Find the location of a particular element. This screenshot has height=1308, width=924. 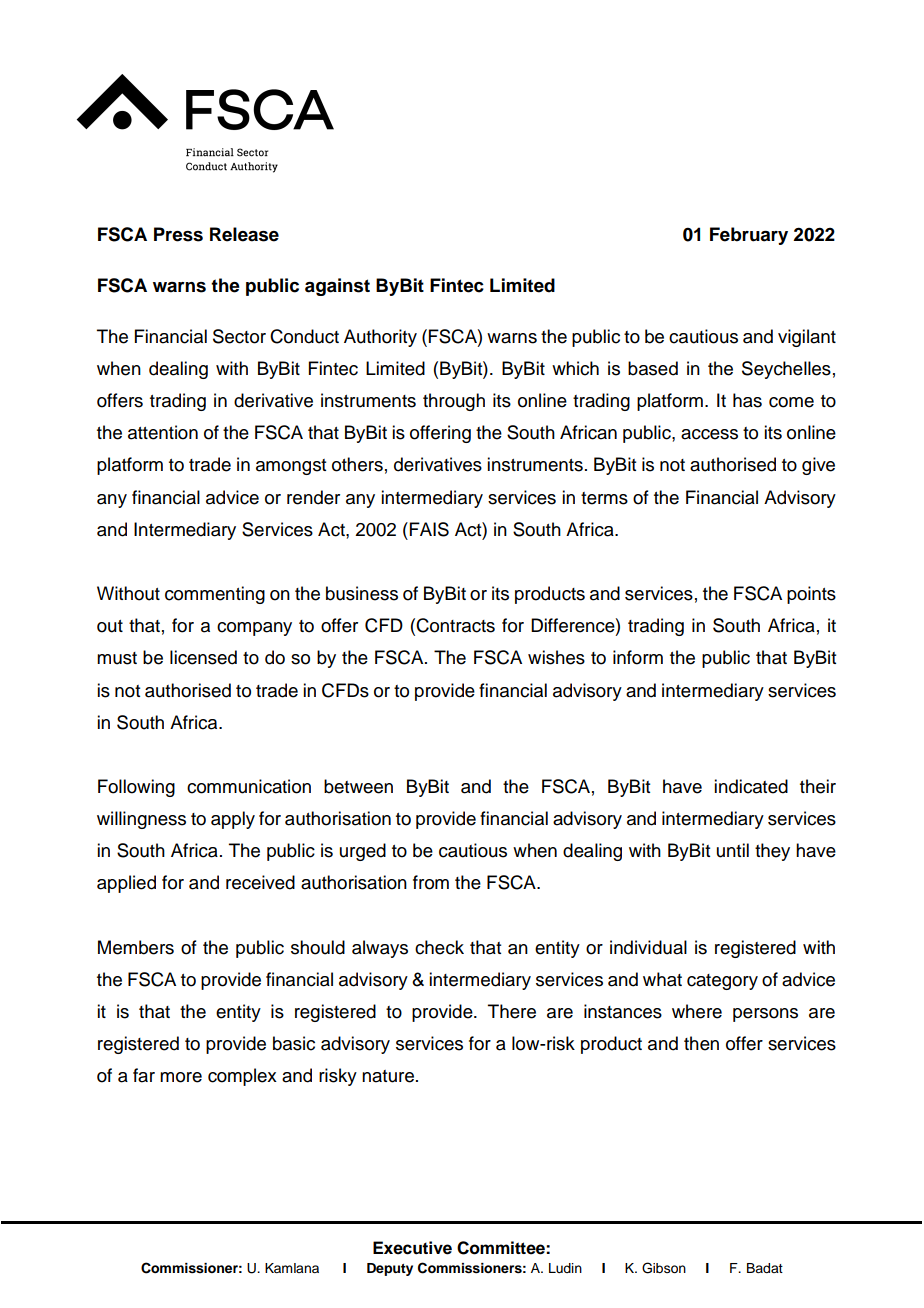

indicated is located at coordinates (751, 786).
